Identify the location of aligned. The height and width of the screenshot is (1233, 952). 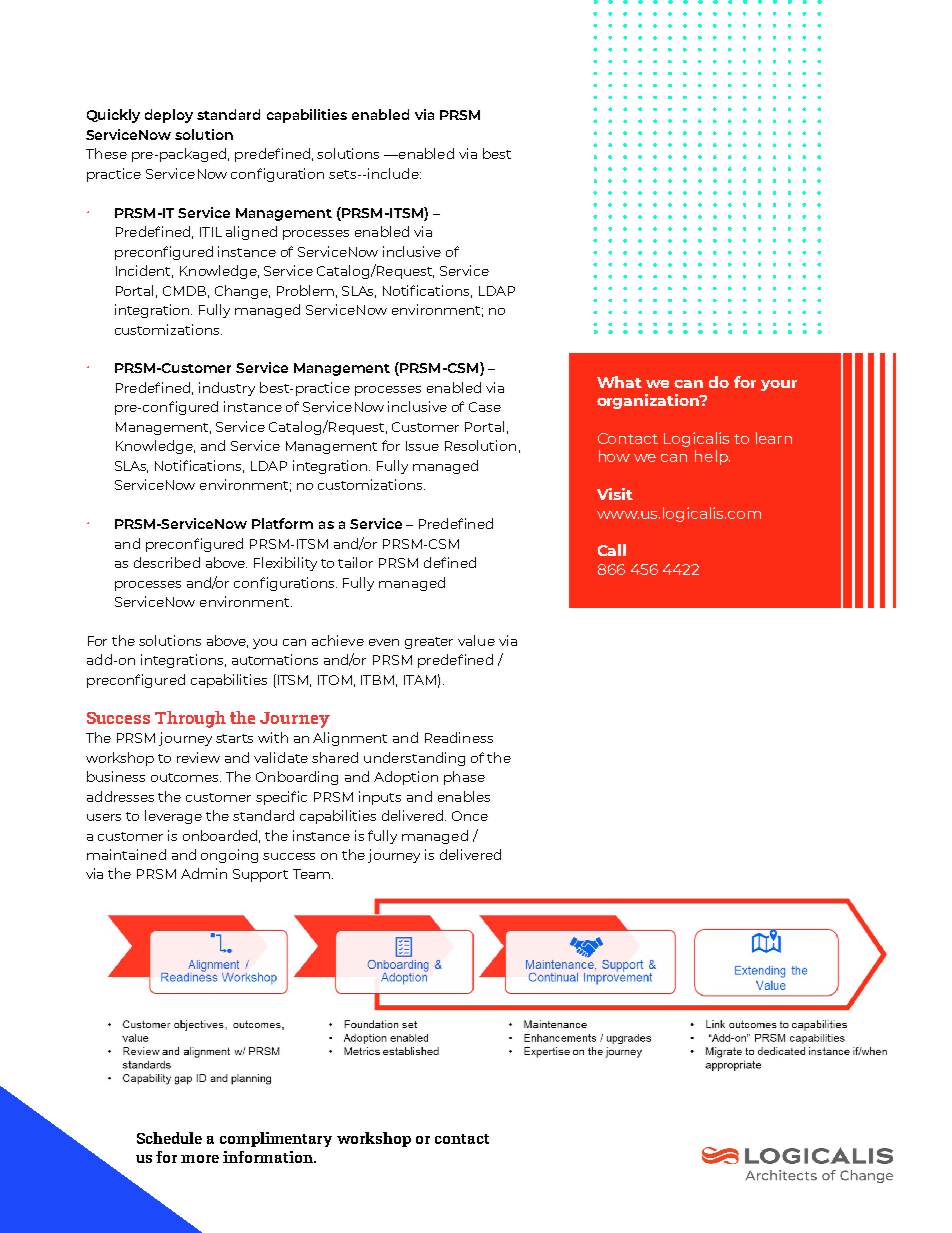
(251, 233).
